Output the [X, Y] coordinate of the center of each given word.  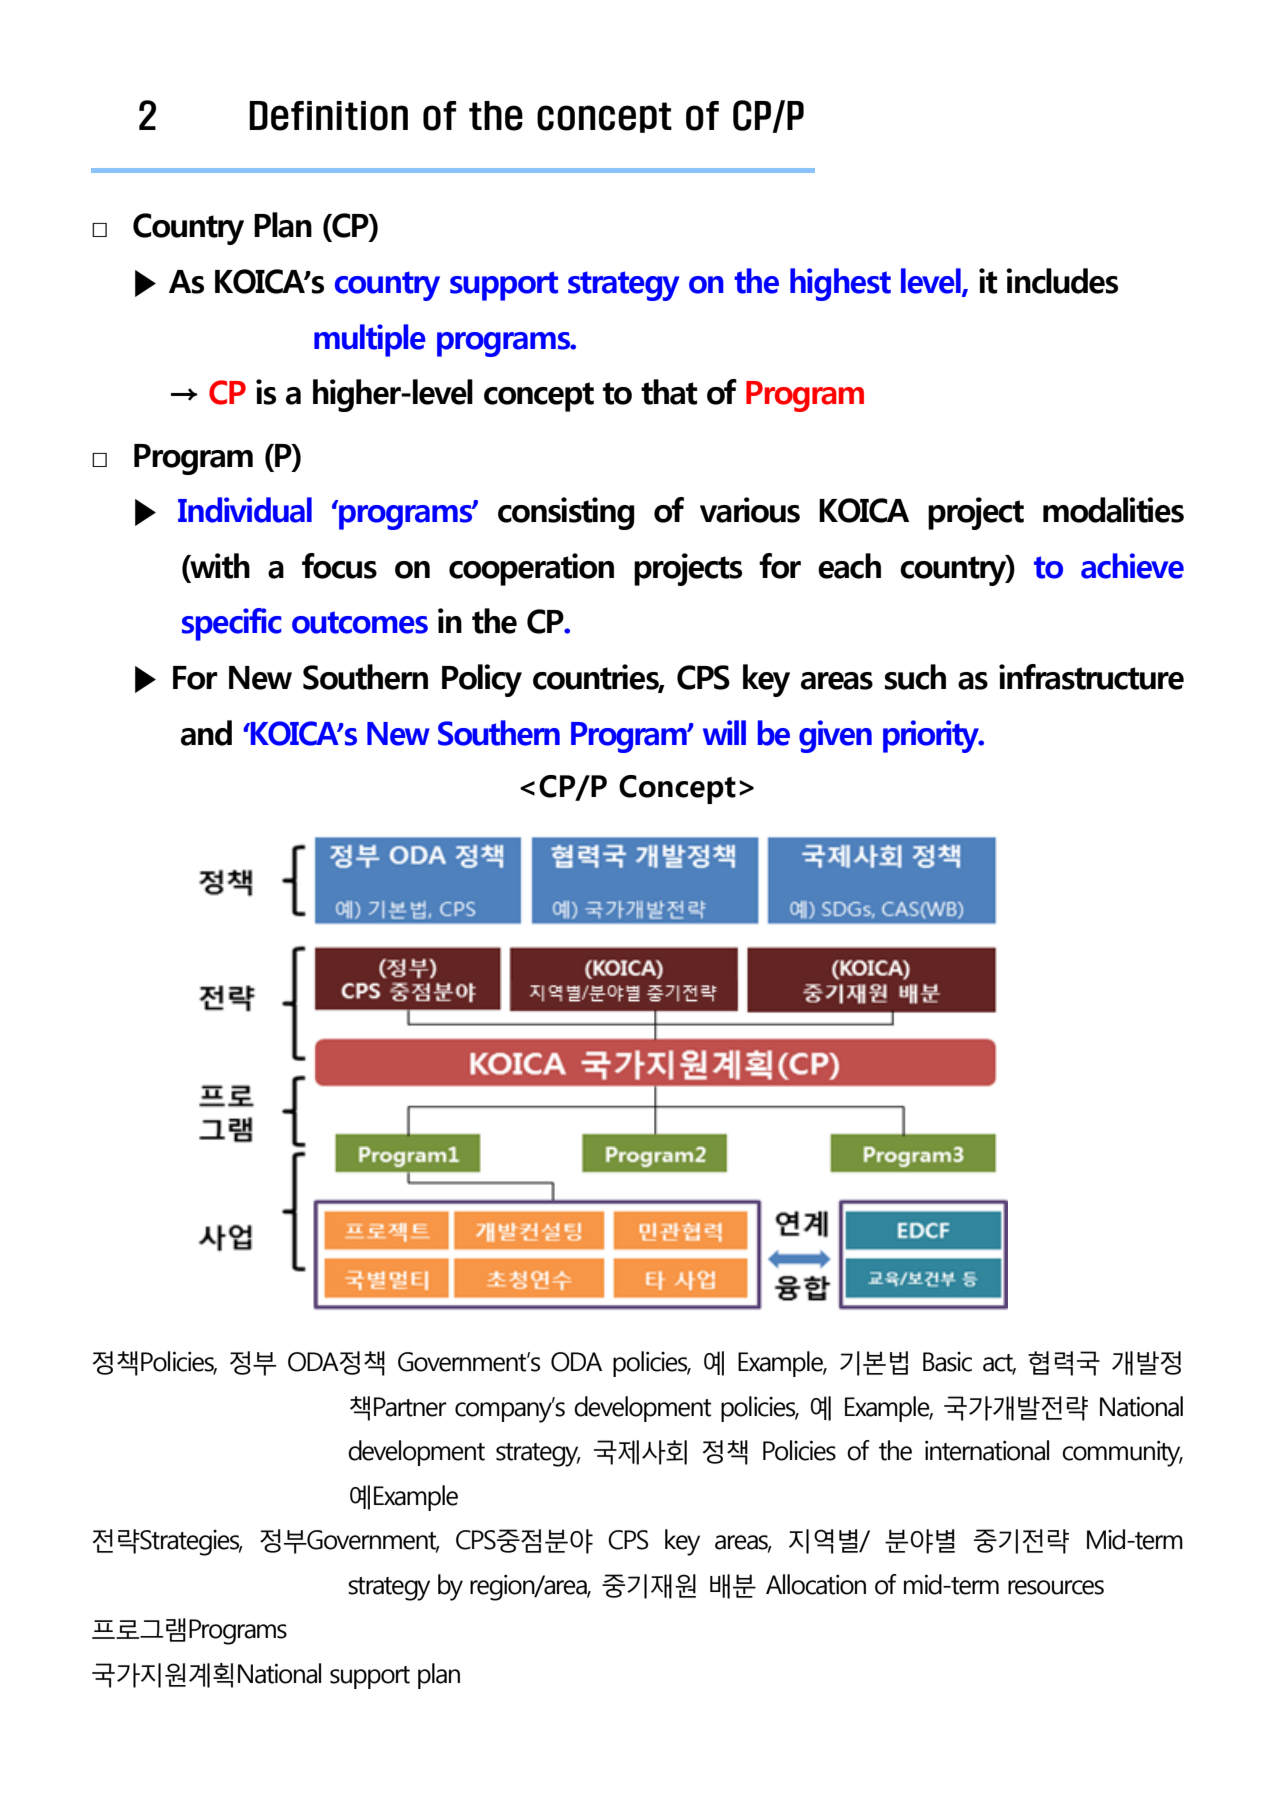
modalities [1113, 510]
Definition [328, 116]
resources [1056, 1587]
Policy [482, 680]
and [206, 733]
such [915, 677]
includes [1062, 281]
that [669, 392]
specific [232, 624]
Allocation [816, 1584]
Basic [947, 1362]
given [835, 736]
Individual [245, 510]
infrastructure [1091, 677]
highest [840, 284]
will [724, 732]
